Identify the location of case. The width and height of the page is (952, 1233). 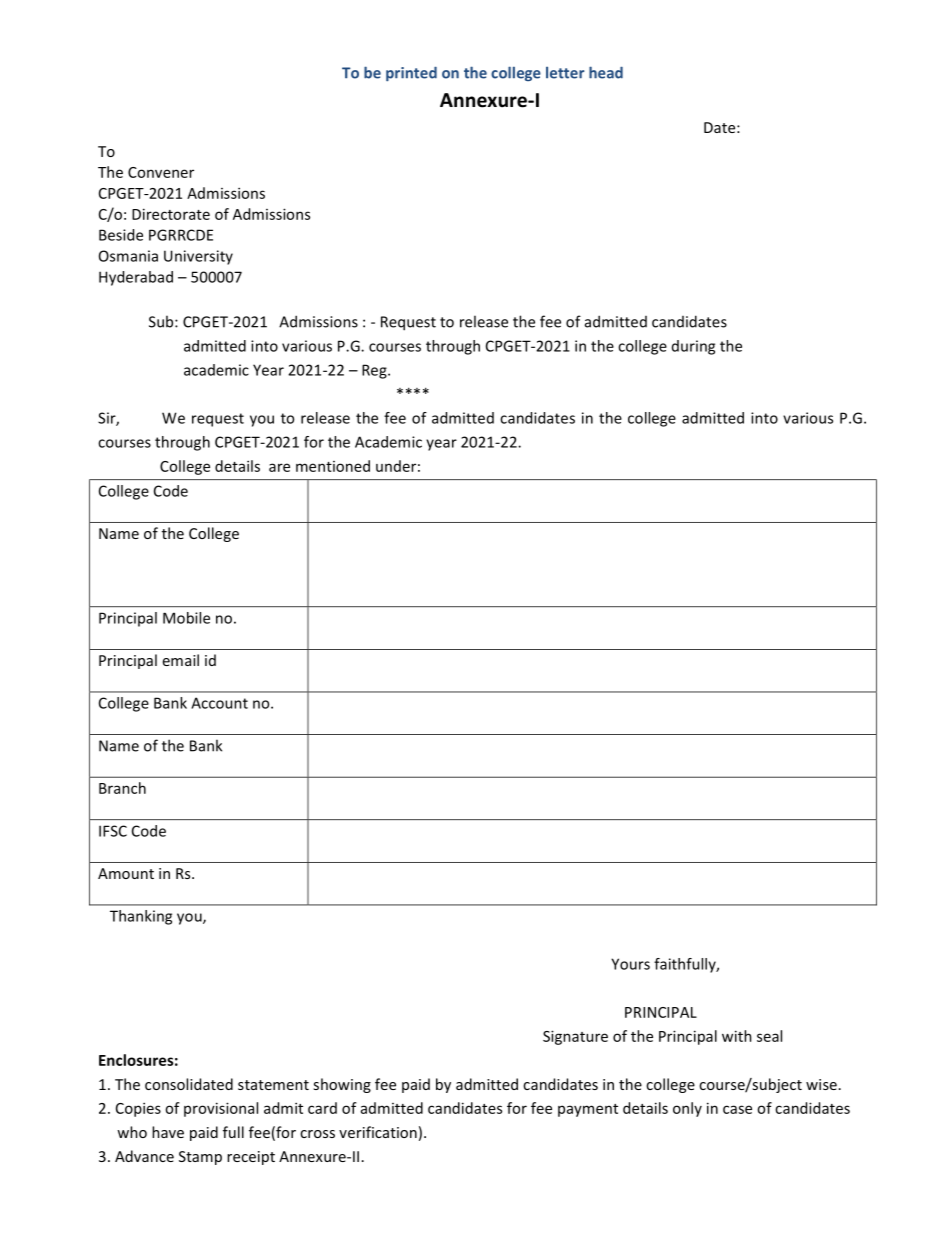
(737, 1109).
